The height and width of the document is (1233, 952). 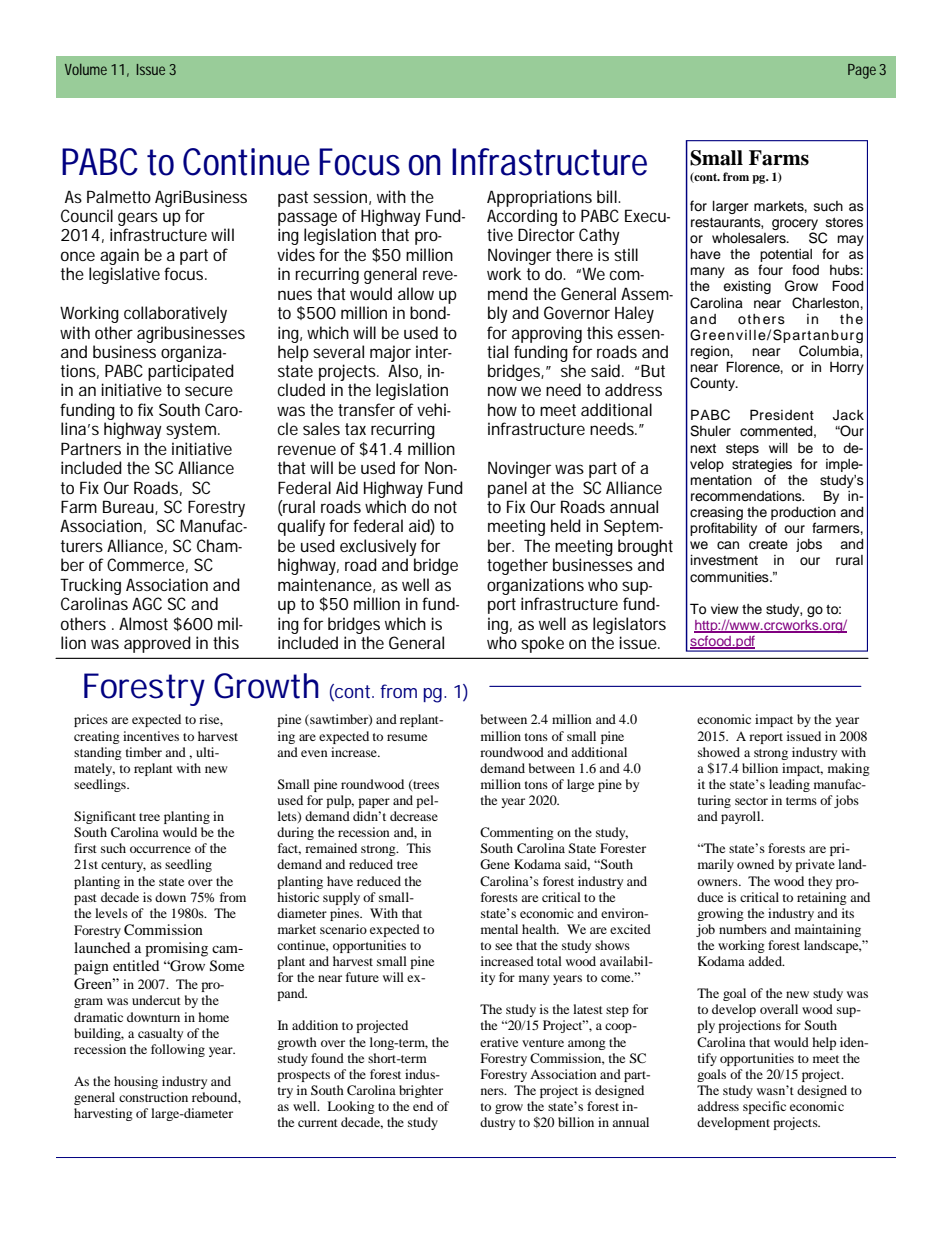 What do you see at coordinates (764, 1107) in the document?
I see `specific` at bounding box center [764, 1107].
